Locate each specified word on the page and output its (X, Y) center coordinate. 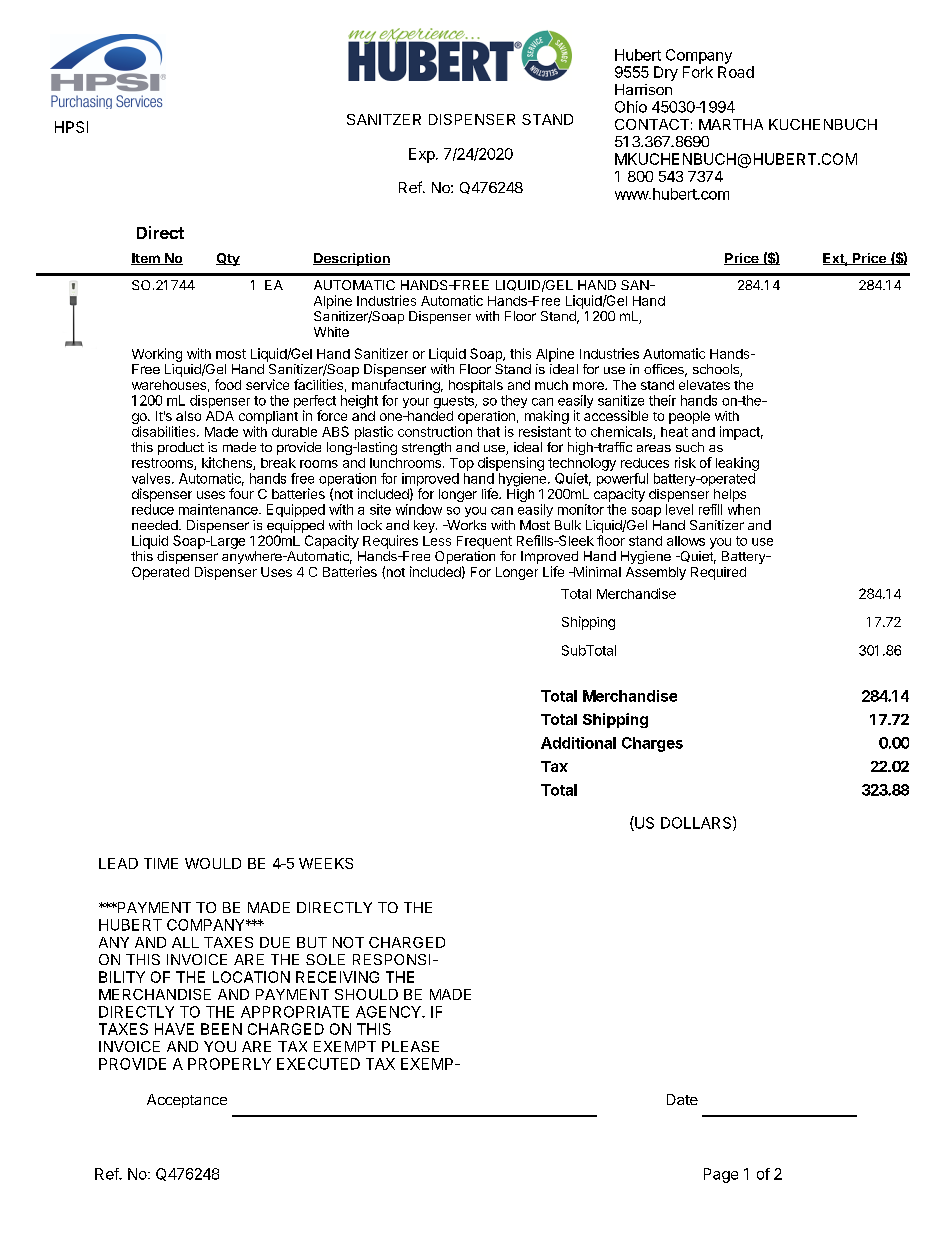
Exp (422, 155)
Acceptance (187, 1101)
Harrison (643, 89)
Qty (228, 259)
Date (682, 1099)
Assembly (656, 573)
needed (156, 525)
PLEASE (410, 1046)
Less (437, 541)
